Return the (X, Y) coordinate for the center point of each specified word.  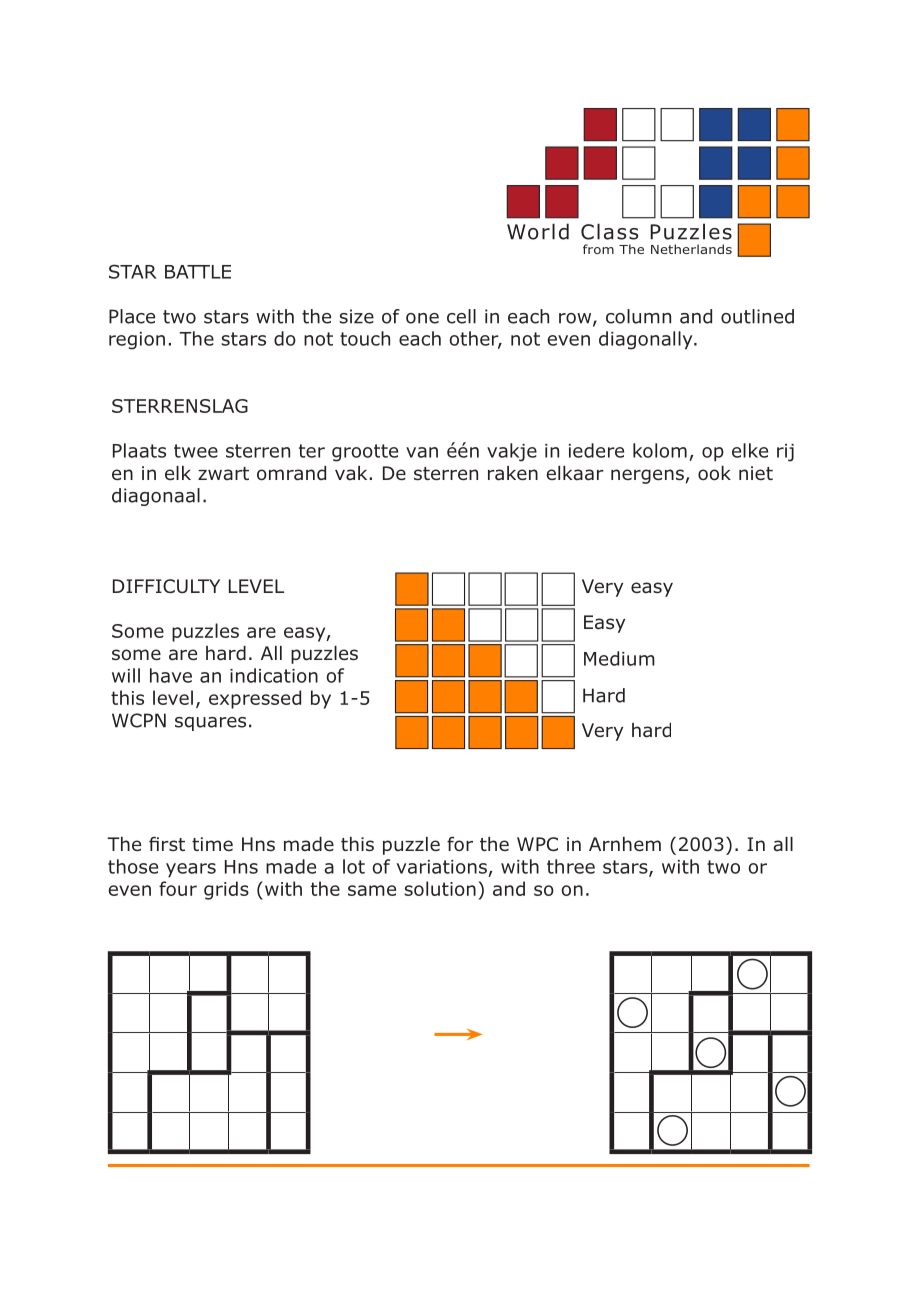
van (422, 452)
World (538, 231)
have (171, 675)
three (571, 866)
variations (442, 867)
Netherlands (691, 249)
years (191, 870)
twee (196, 451)
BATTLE (198, 272)
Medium (619, 658)
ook (714, 473)
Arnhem (625, 844)
